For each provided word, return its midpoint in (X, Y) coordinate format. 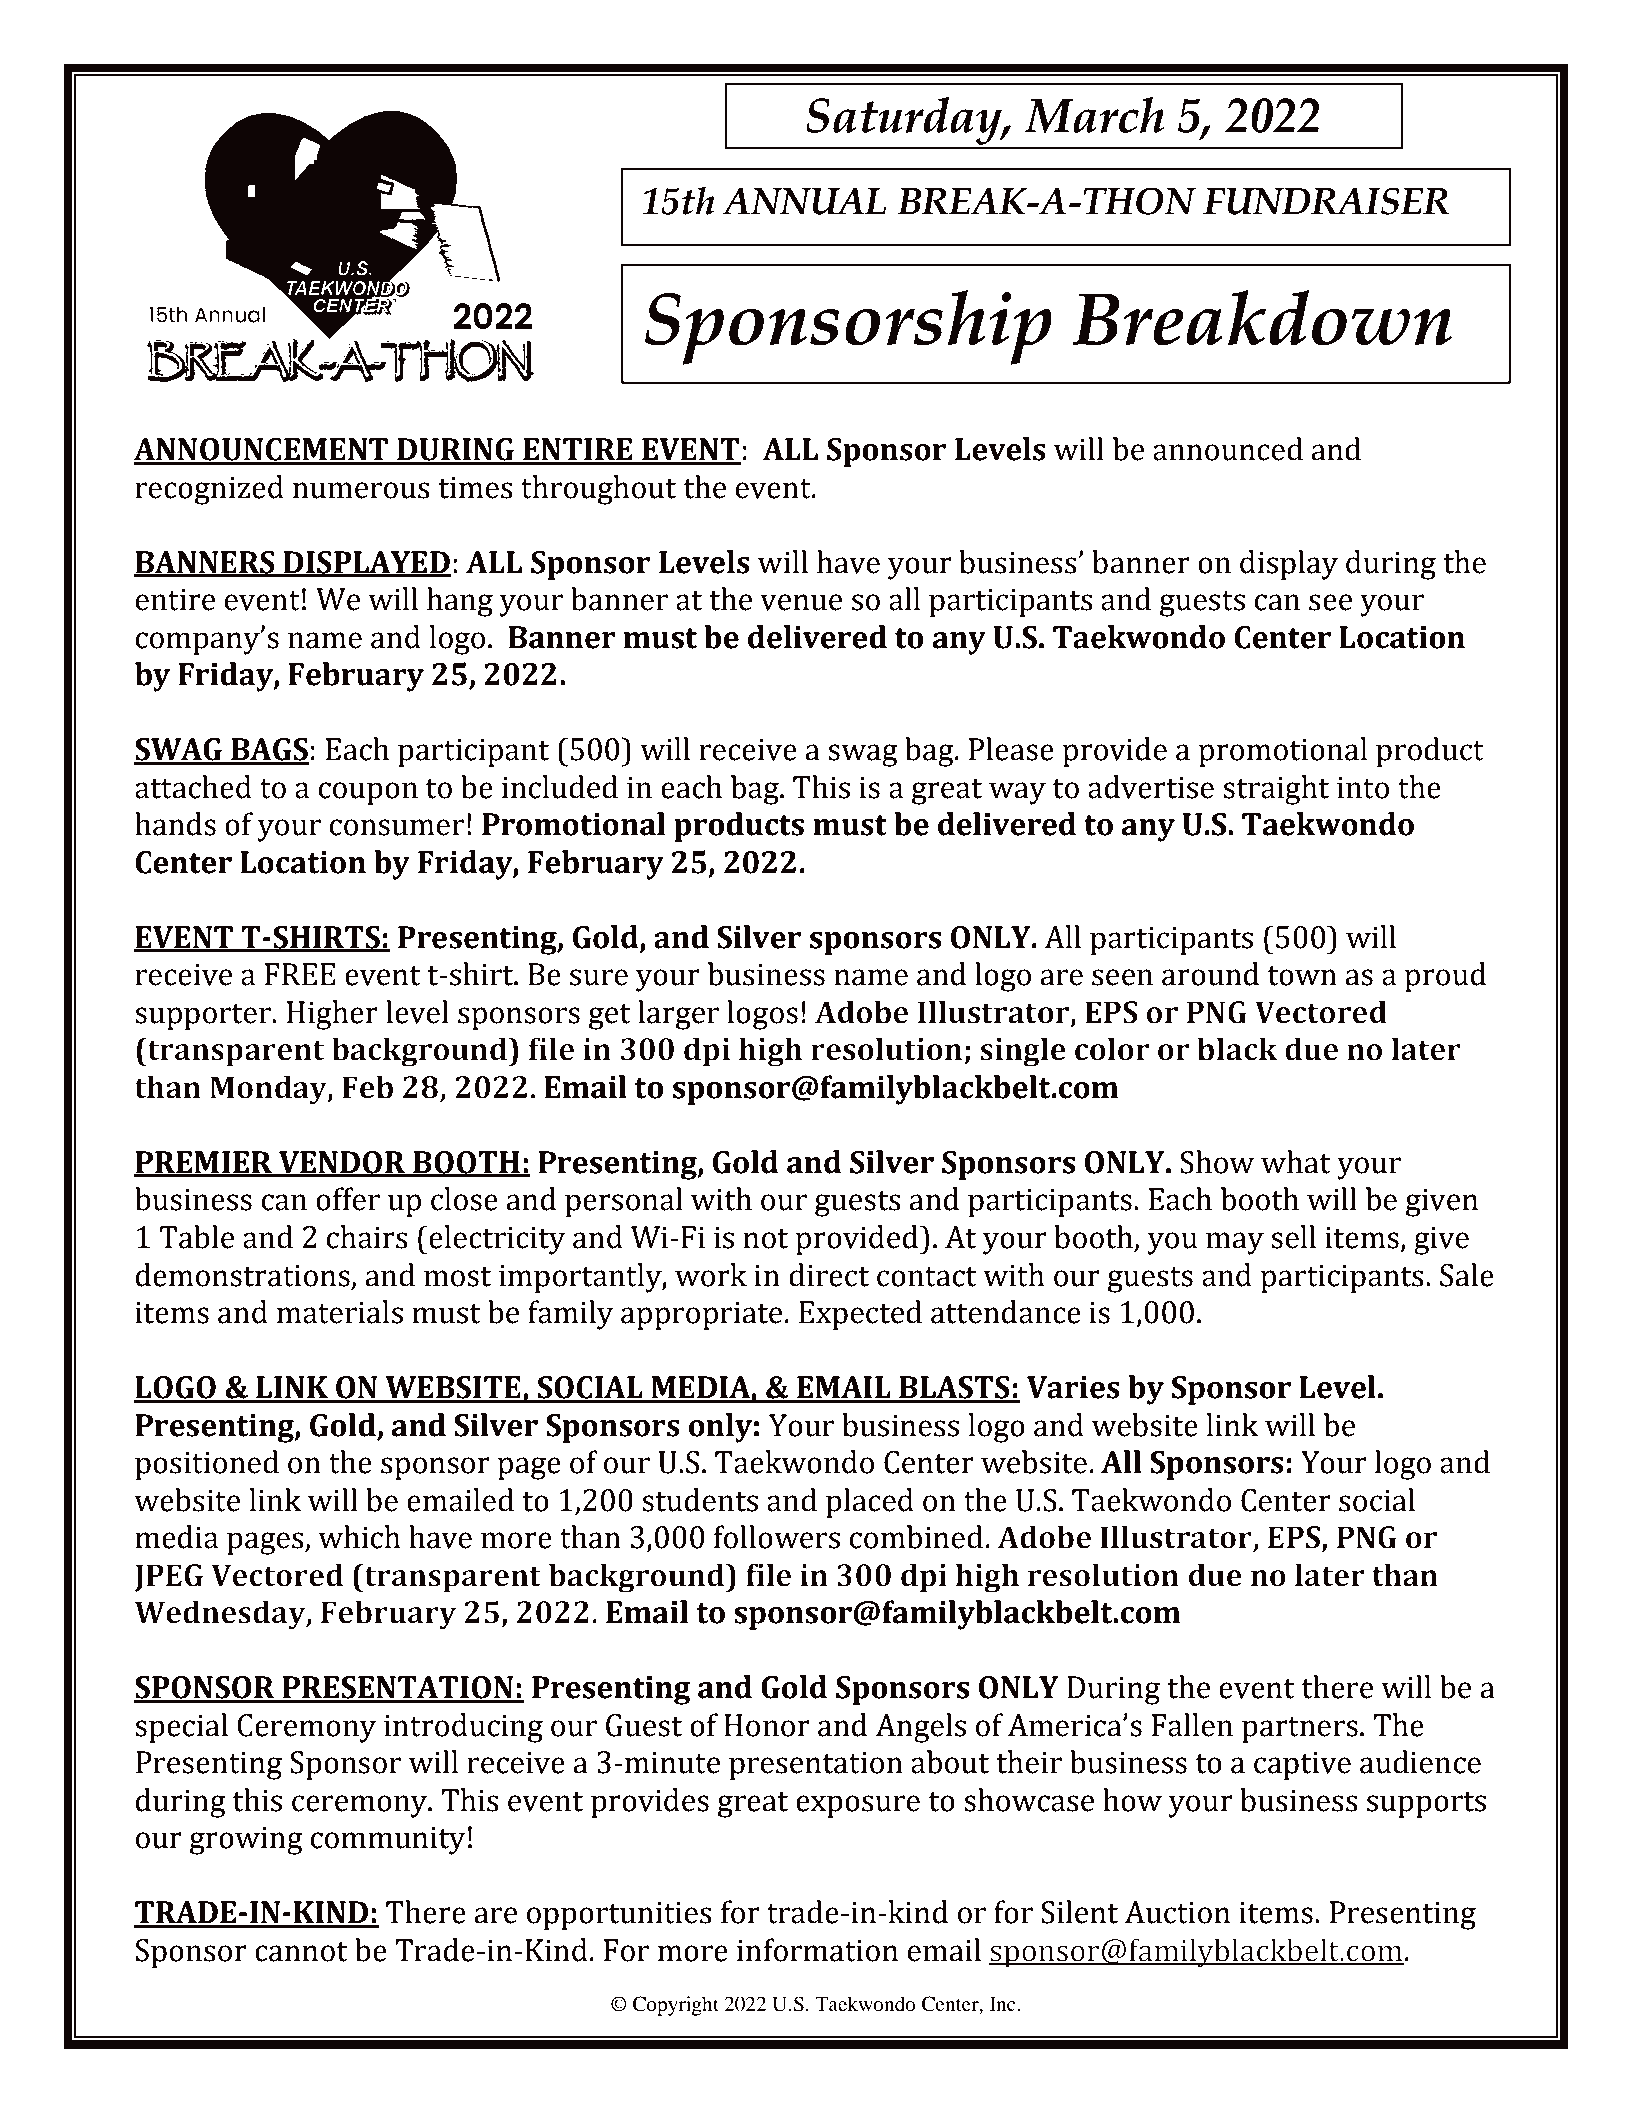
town (1302, 976)
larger (678, 1015)
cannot (301, 1952)
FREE (300, 974)
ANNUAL (804, 201)
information (817, 1950)
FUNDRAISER (1326, 201)
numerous (361, 490)
